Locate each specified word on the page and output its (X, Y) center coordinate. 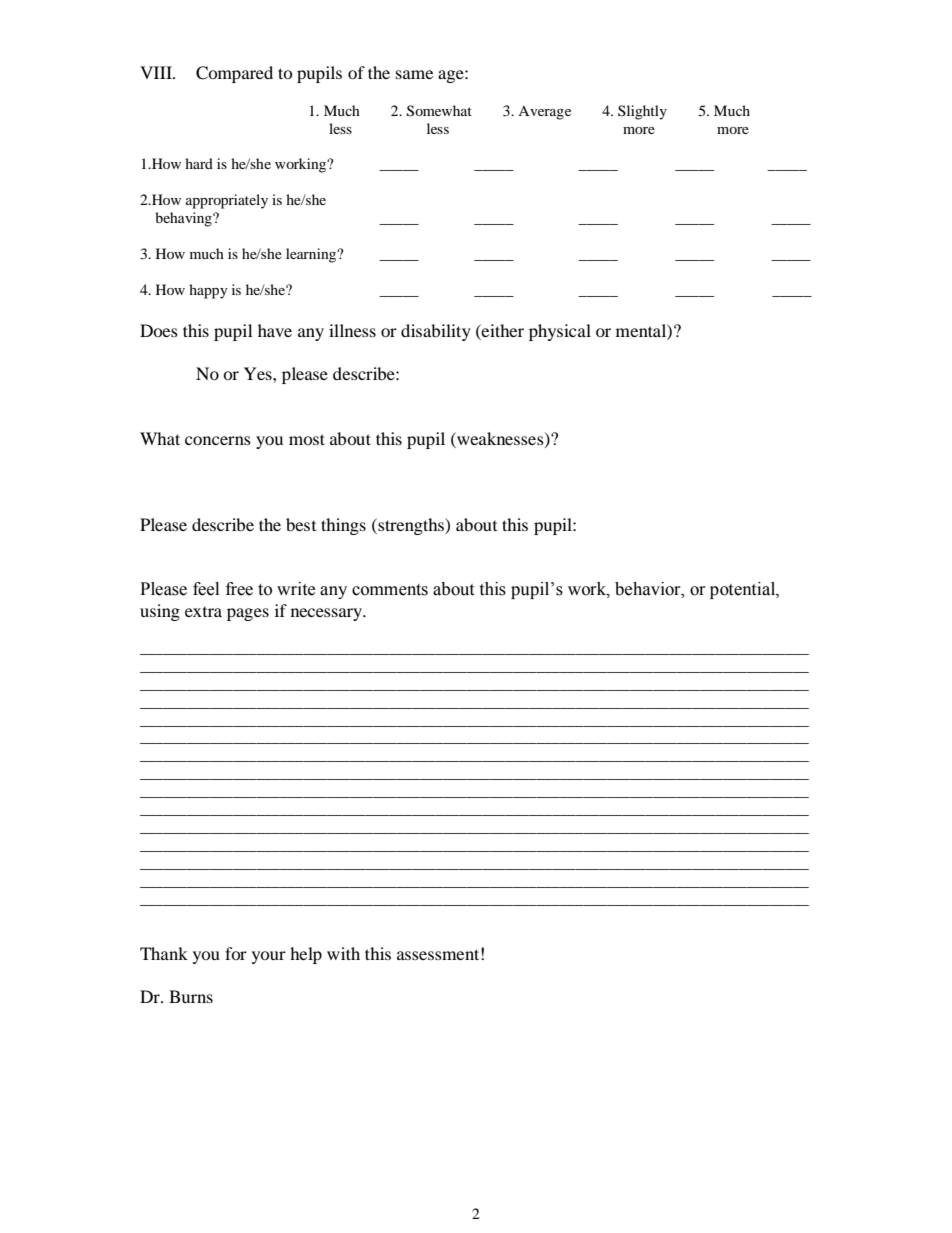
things (343, 526)
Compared (234, 74)
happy (208, 291)
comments (390, 590)
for (236, 953)
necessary (328, 614)
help (306, 955)
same (414, 74)
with (343, 953)
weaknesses (500, 439)
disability (436, 332)
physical (560, 332)
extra (203, 612)
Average (544, 113)
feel (206, 589)
